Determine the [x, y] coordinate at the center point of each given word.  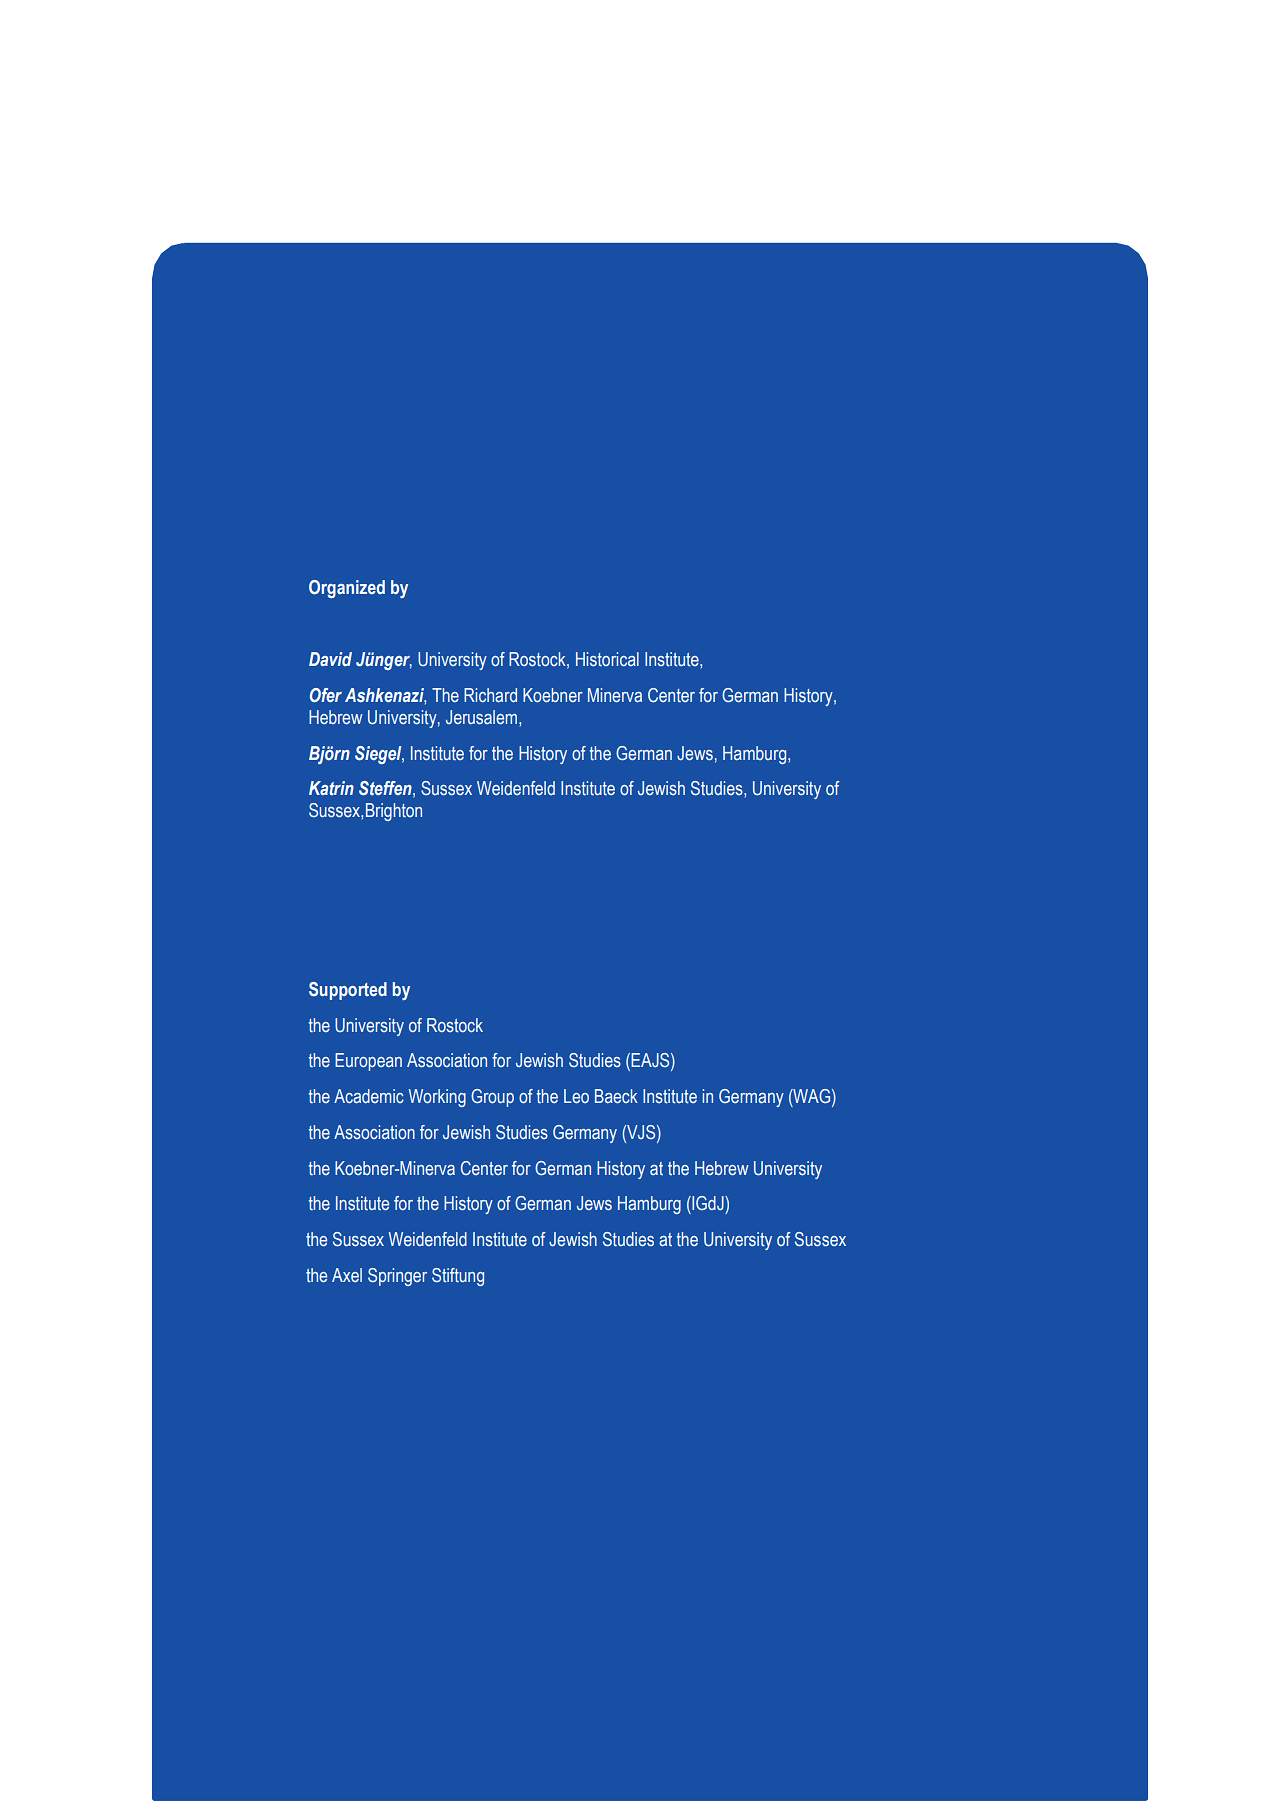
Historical [607, 659]
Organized [347, 589]
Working [437, 1098]
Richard [490, 695]
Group [492, 1098]
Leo [576, 1096]
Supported [348, 991]
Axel [347, 1275]
